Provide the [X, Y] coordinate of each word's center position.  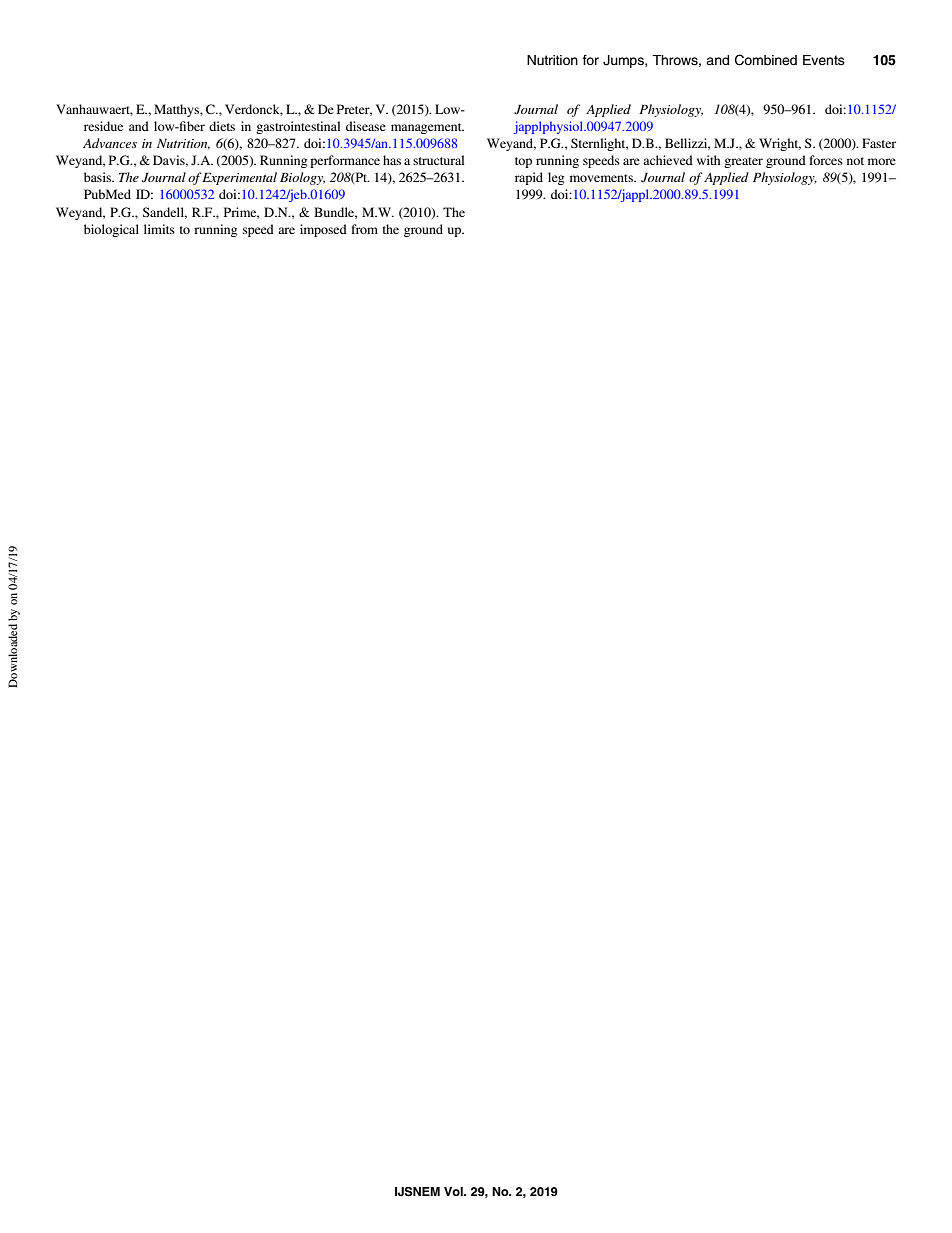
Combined [766, 60]
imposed [323, 230]
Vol [454, 1191]
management [427, 128]
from [364, 229]
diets [222, 126]
